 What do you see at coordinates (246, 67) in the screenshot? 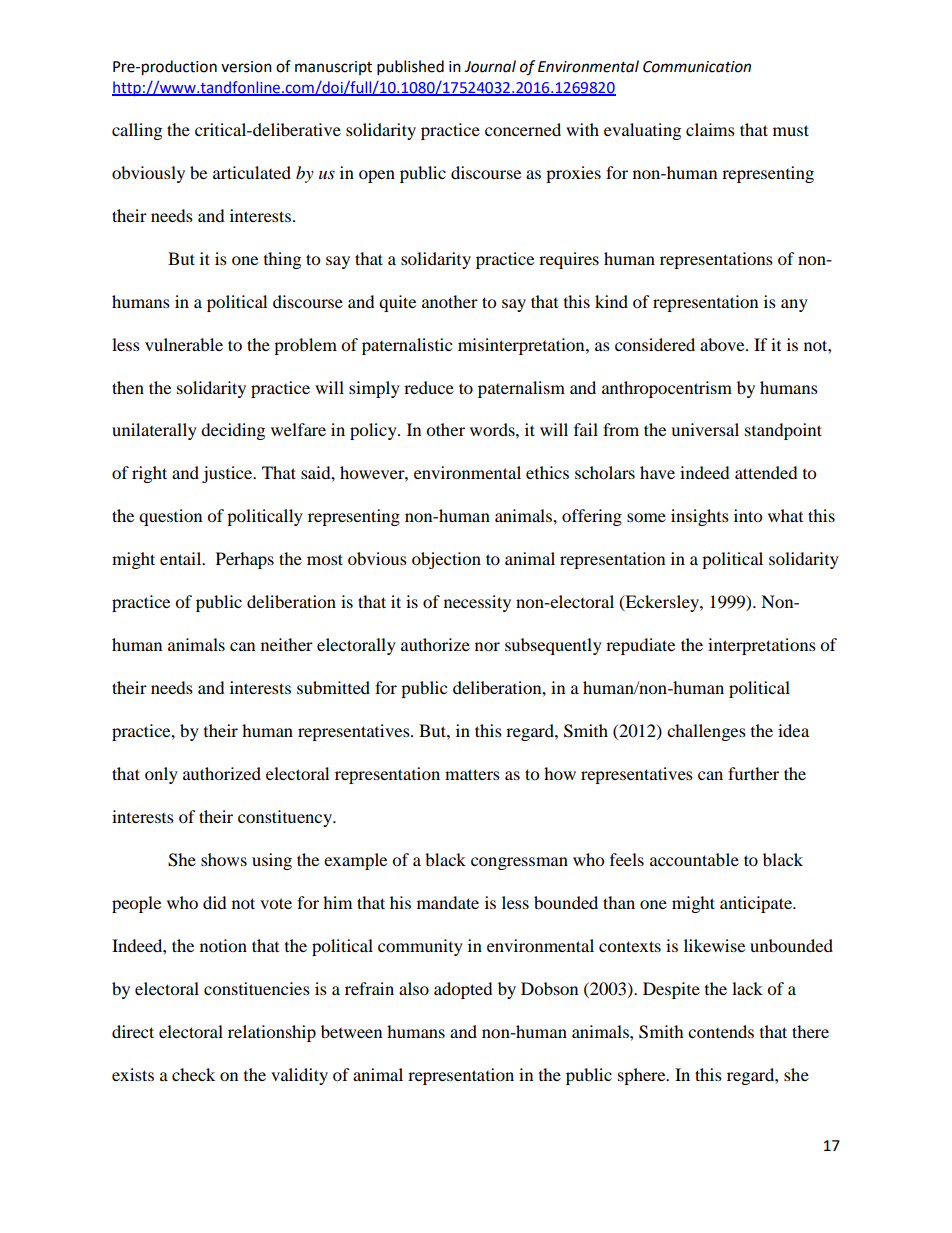
I see `version` at bounding box center [246, 67].
